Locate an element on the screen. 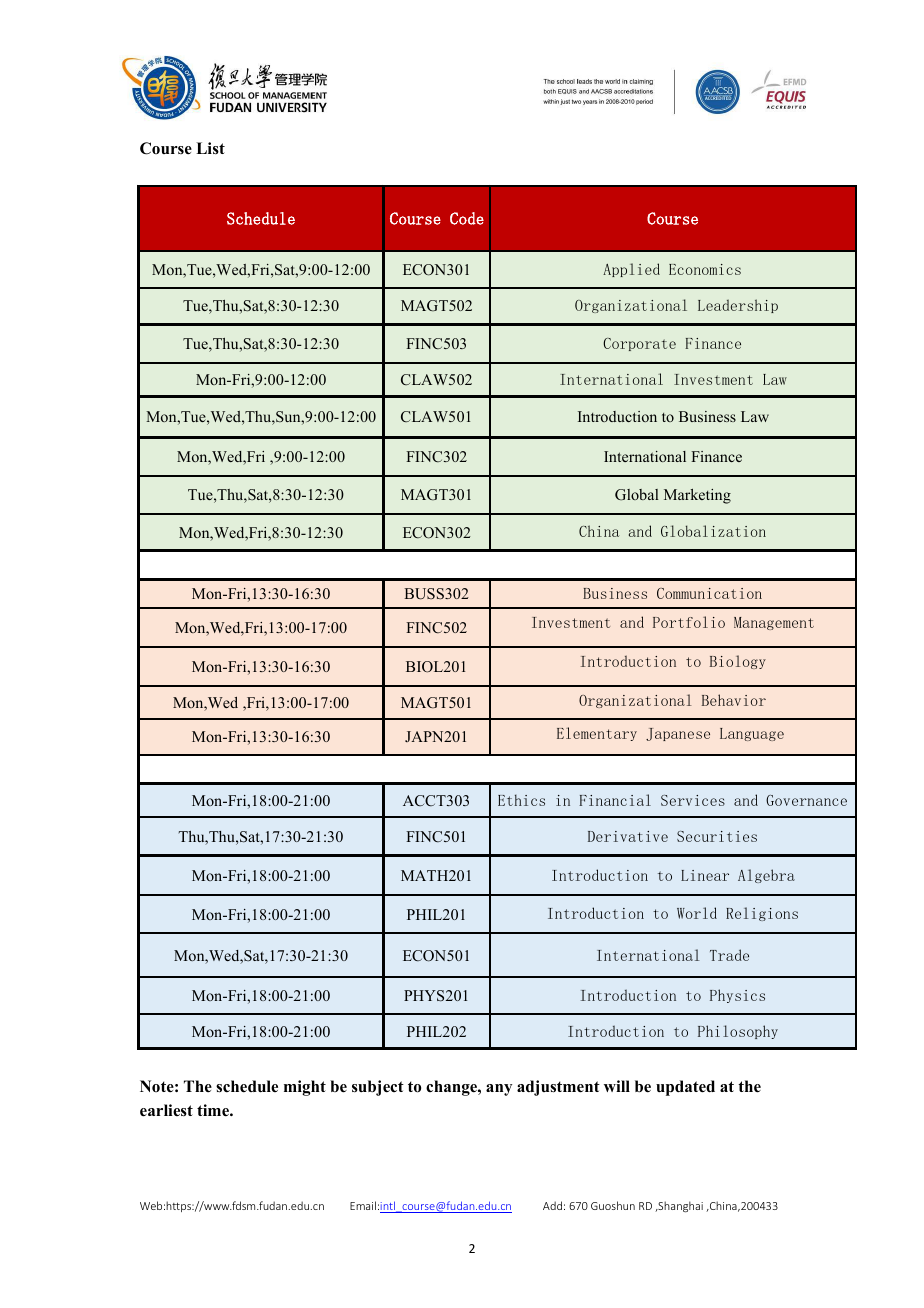  List is located at coordinates (210, 148).
